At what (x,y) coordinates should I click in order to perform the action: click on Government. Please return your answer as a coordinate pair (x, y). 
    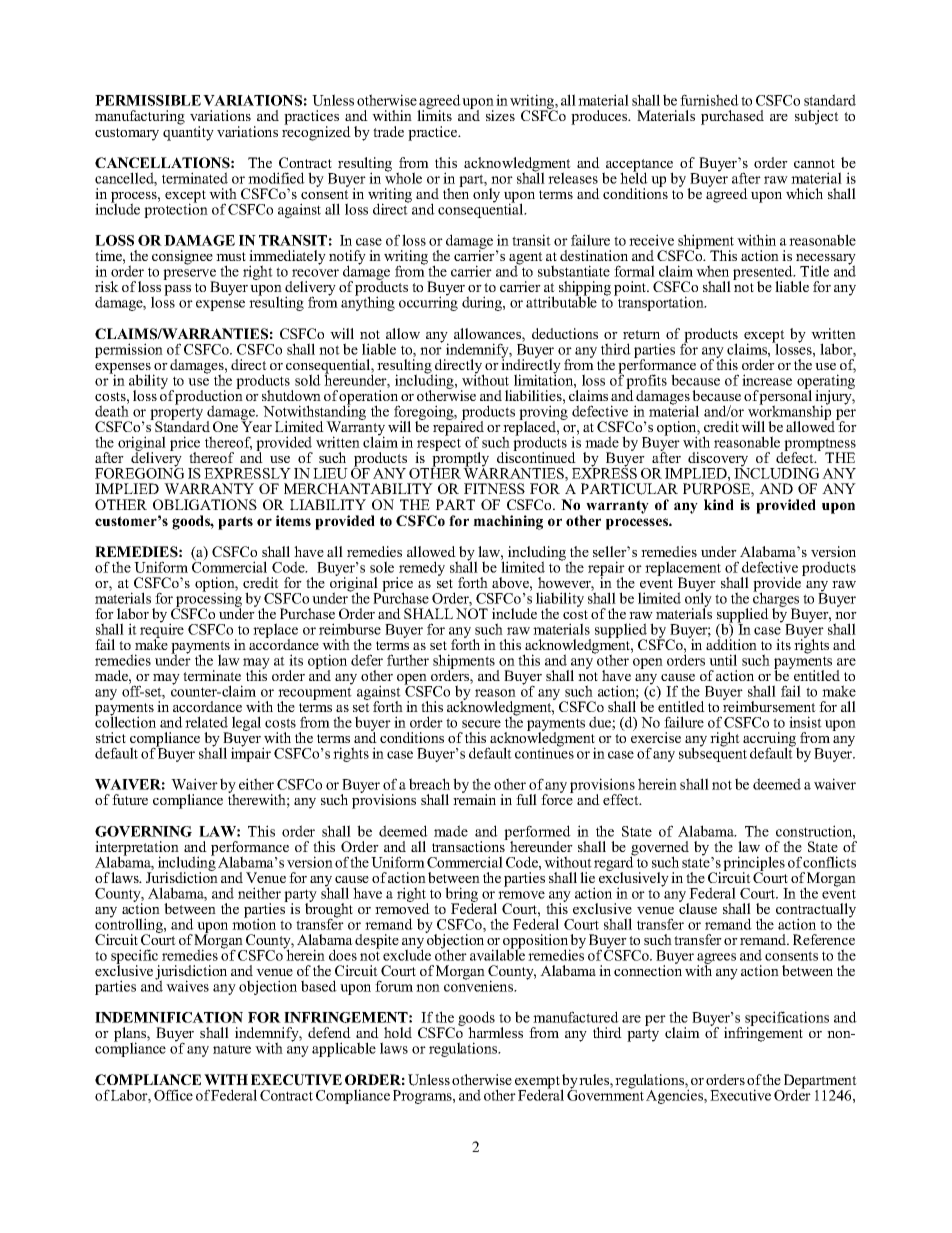
    Looking at the image, I should click on (605, 1094).
